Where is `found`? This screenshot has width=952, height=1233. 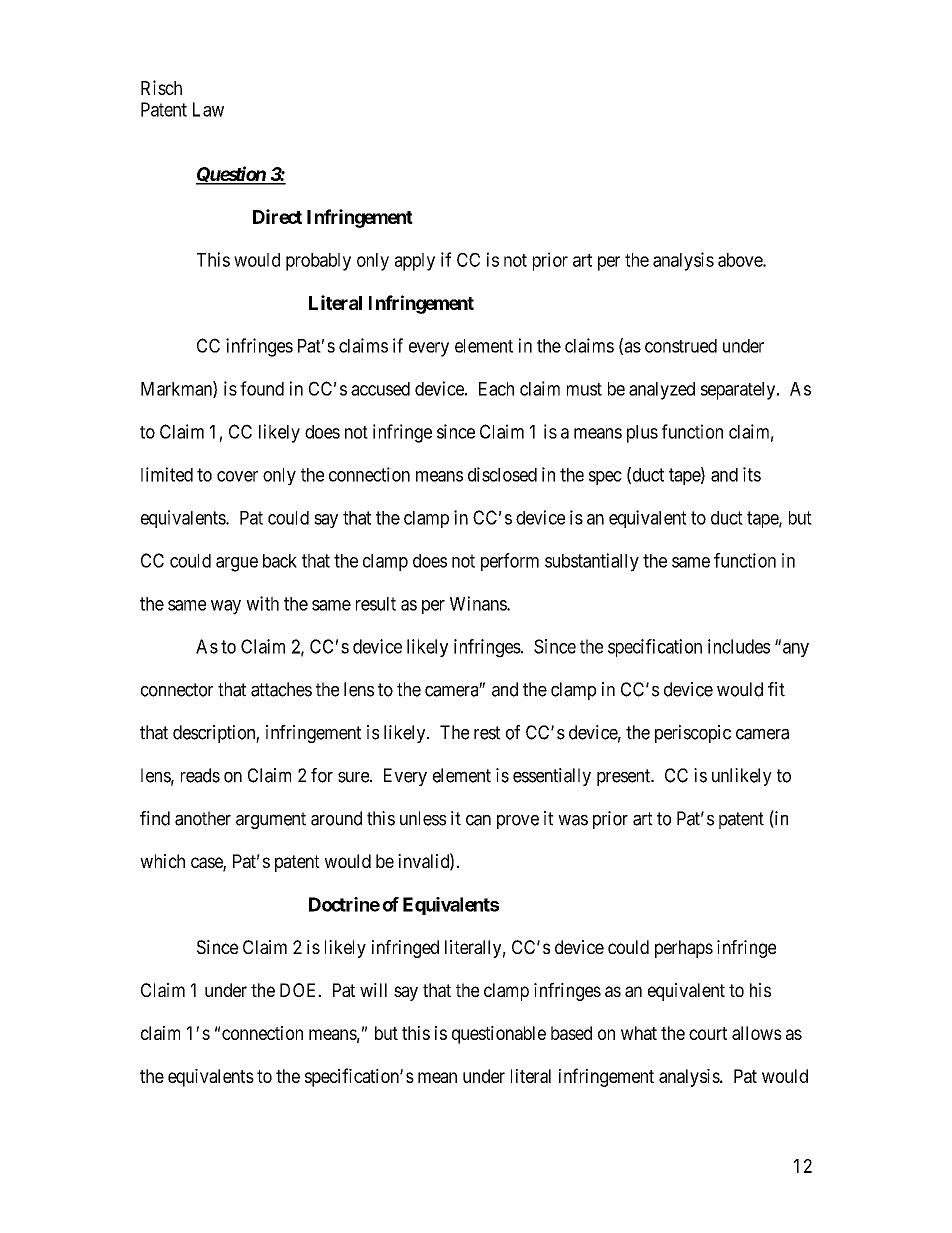 found is located at coordinates (262, 388).
